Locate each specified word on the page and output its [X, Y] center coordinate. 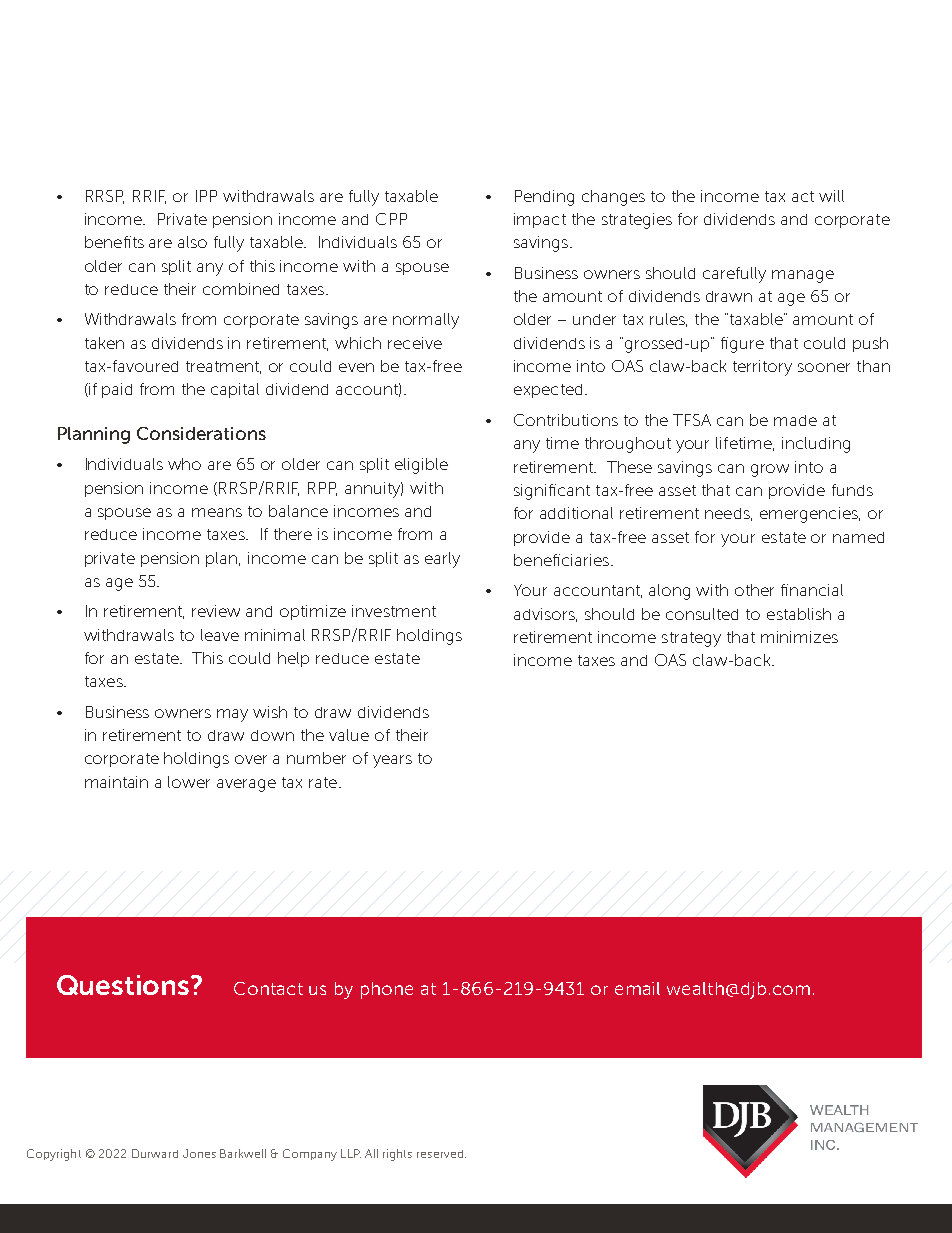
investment [394, 611]
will [831, 196]
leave [220, 635]
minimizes [799, 637]
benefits [114, 242]
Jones [199, 1153]
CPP [391, 219]
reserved [440, 1154]
